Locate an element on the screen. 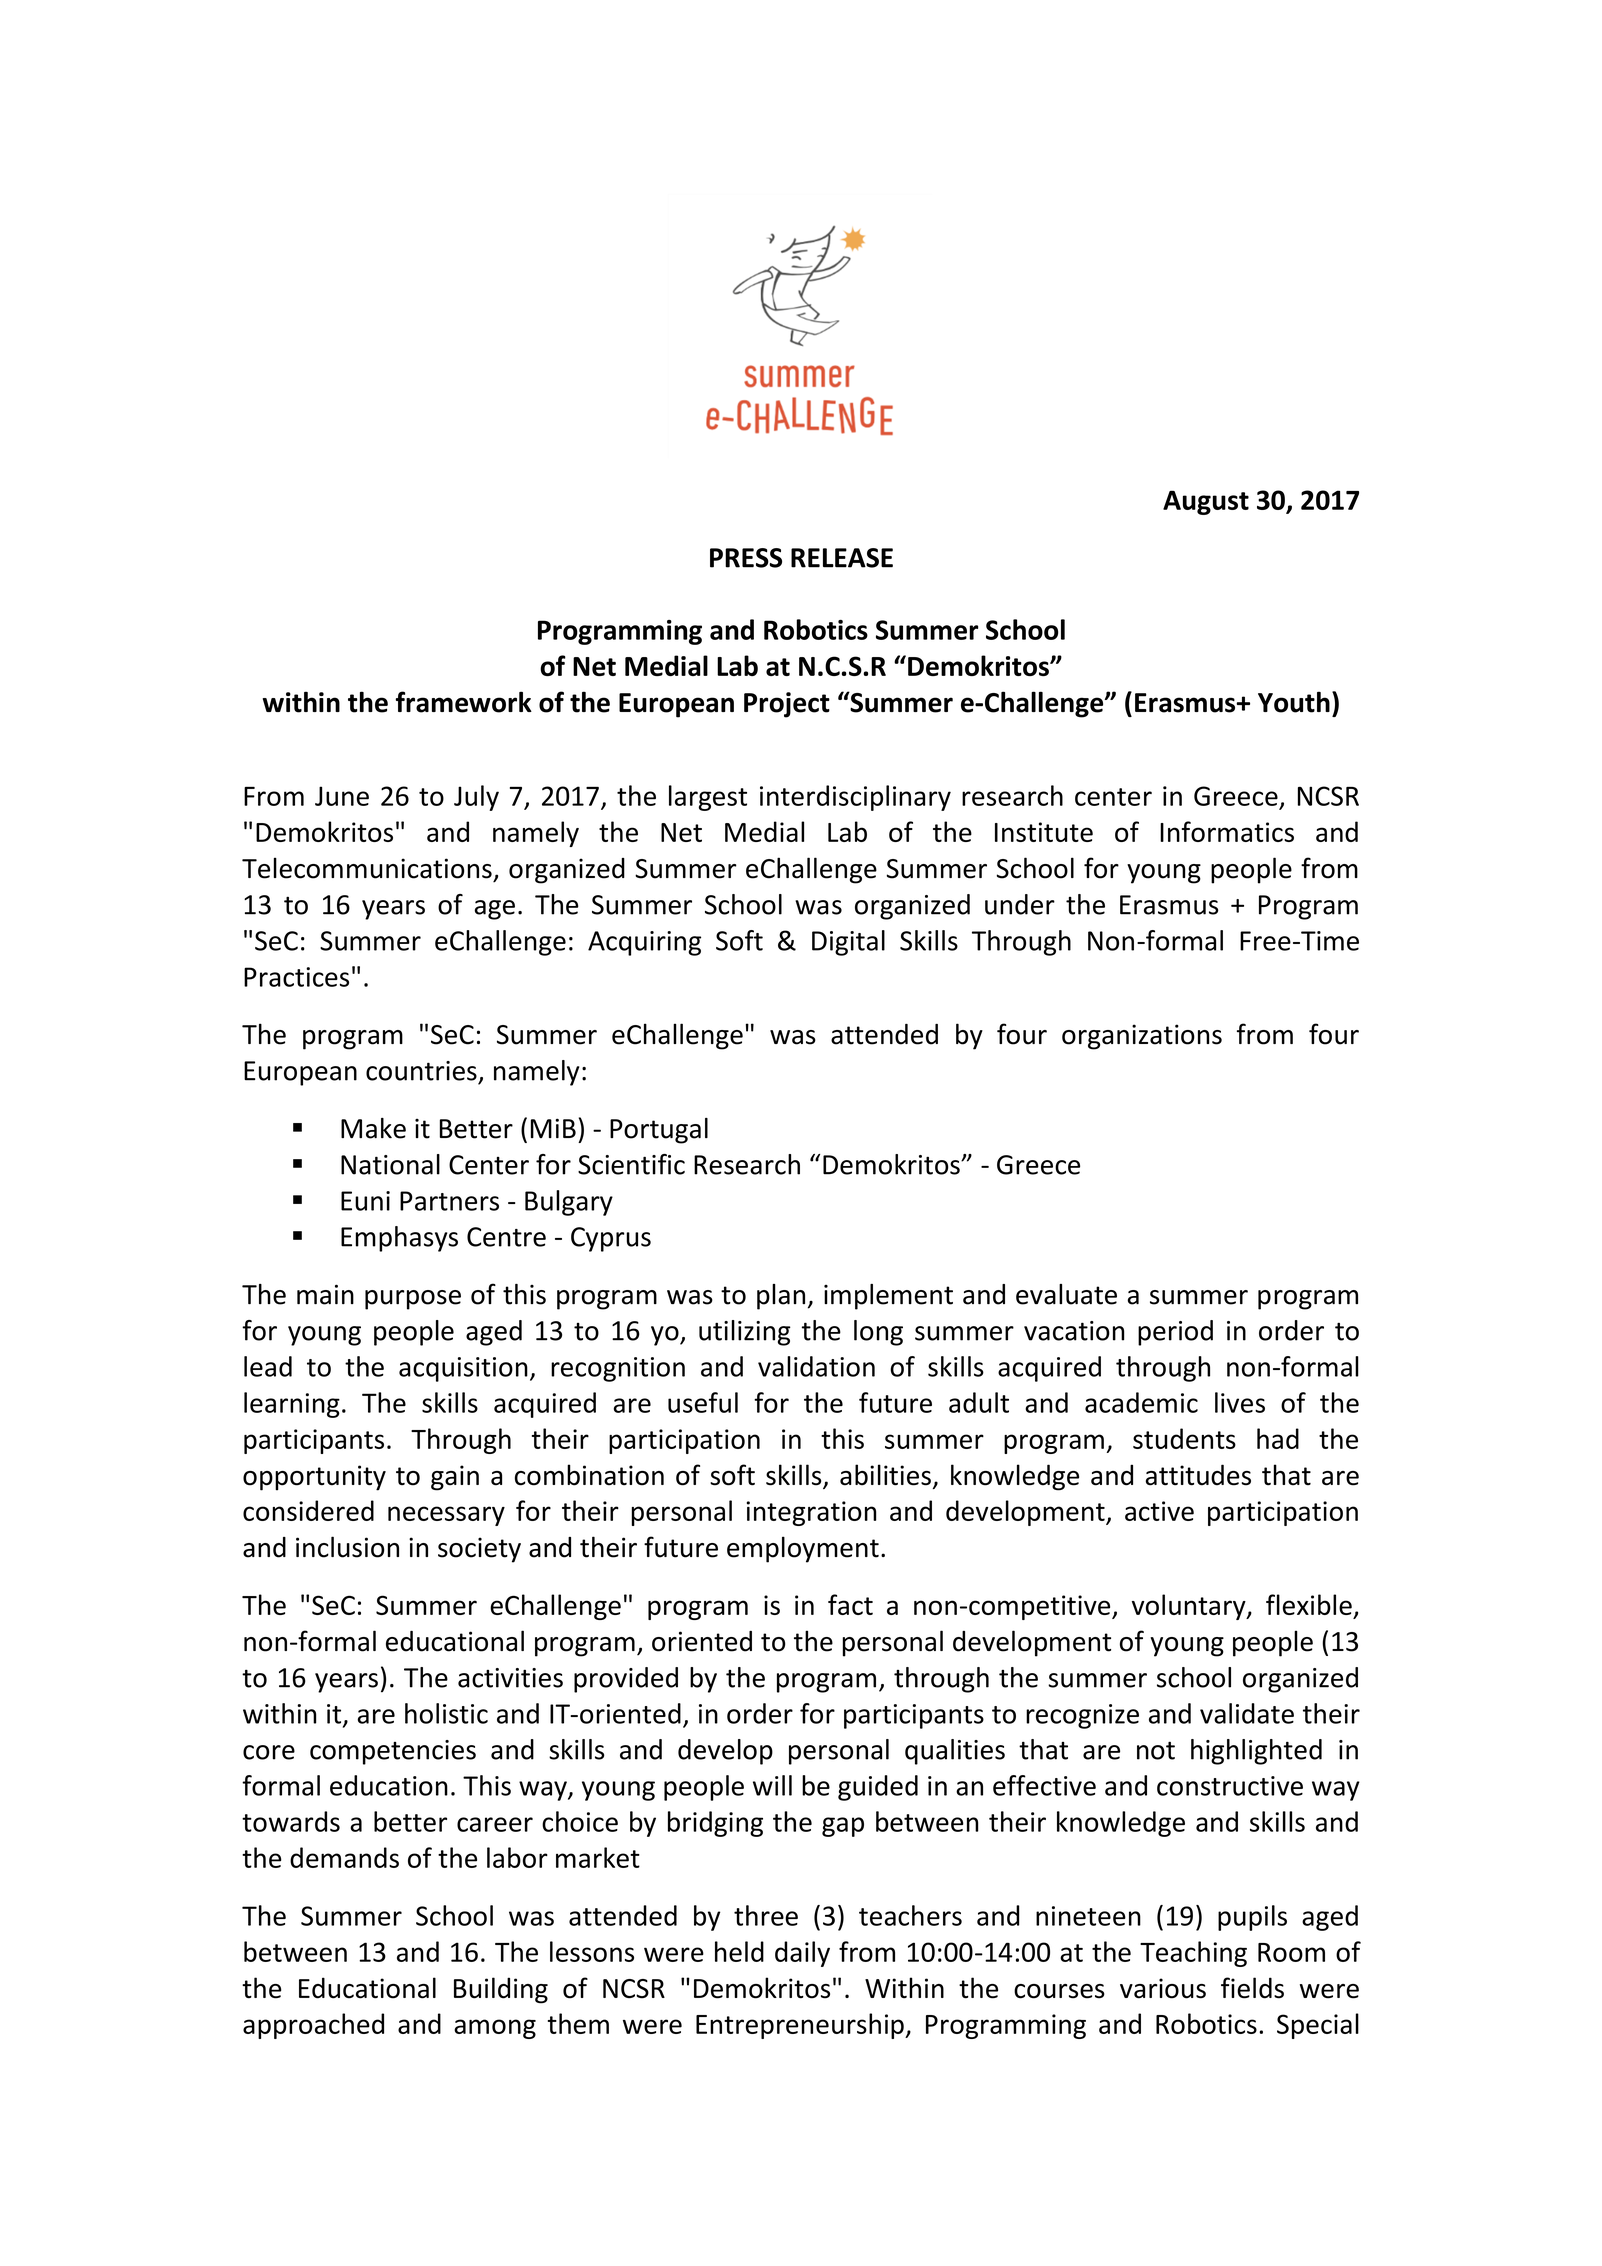 The width and height of the screenshot is (1602, 2266). plan is located at coordinates (781, 1297).
